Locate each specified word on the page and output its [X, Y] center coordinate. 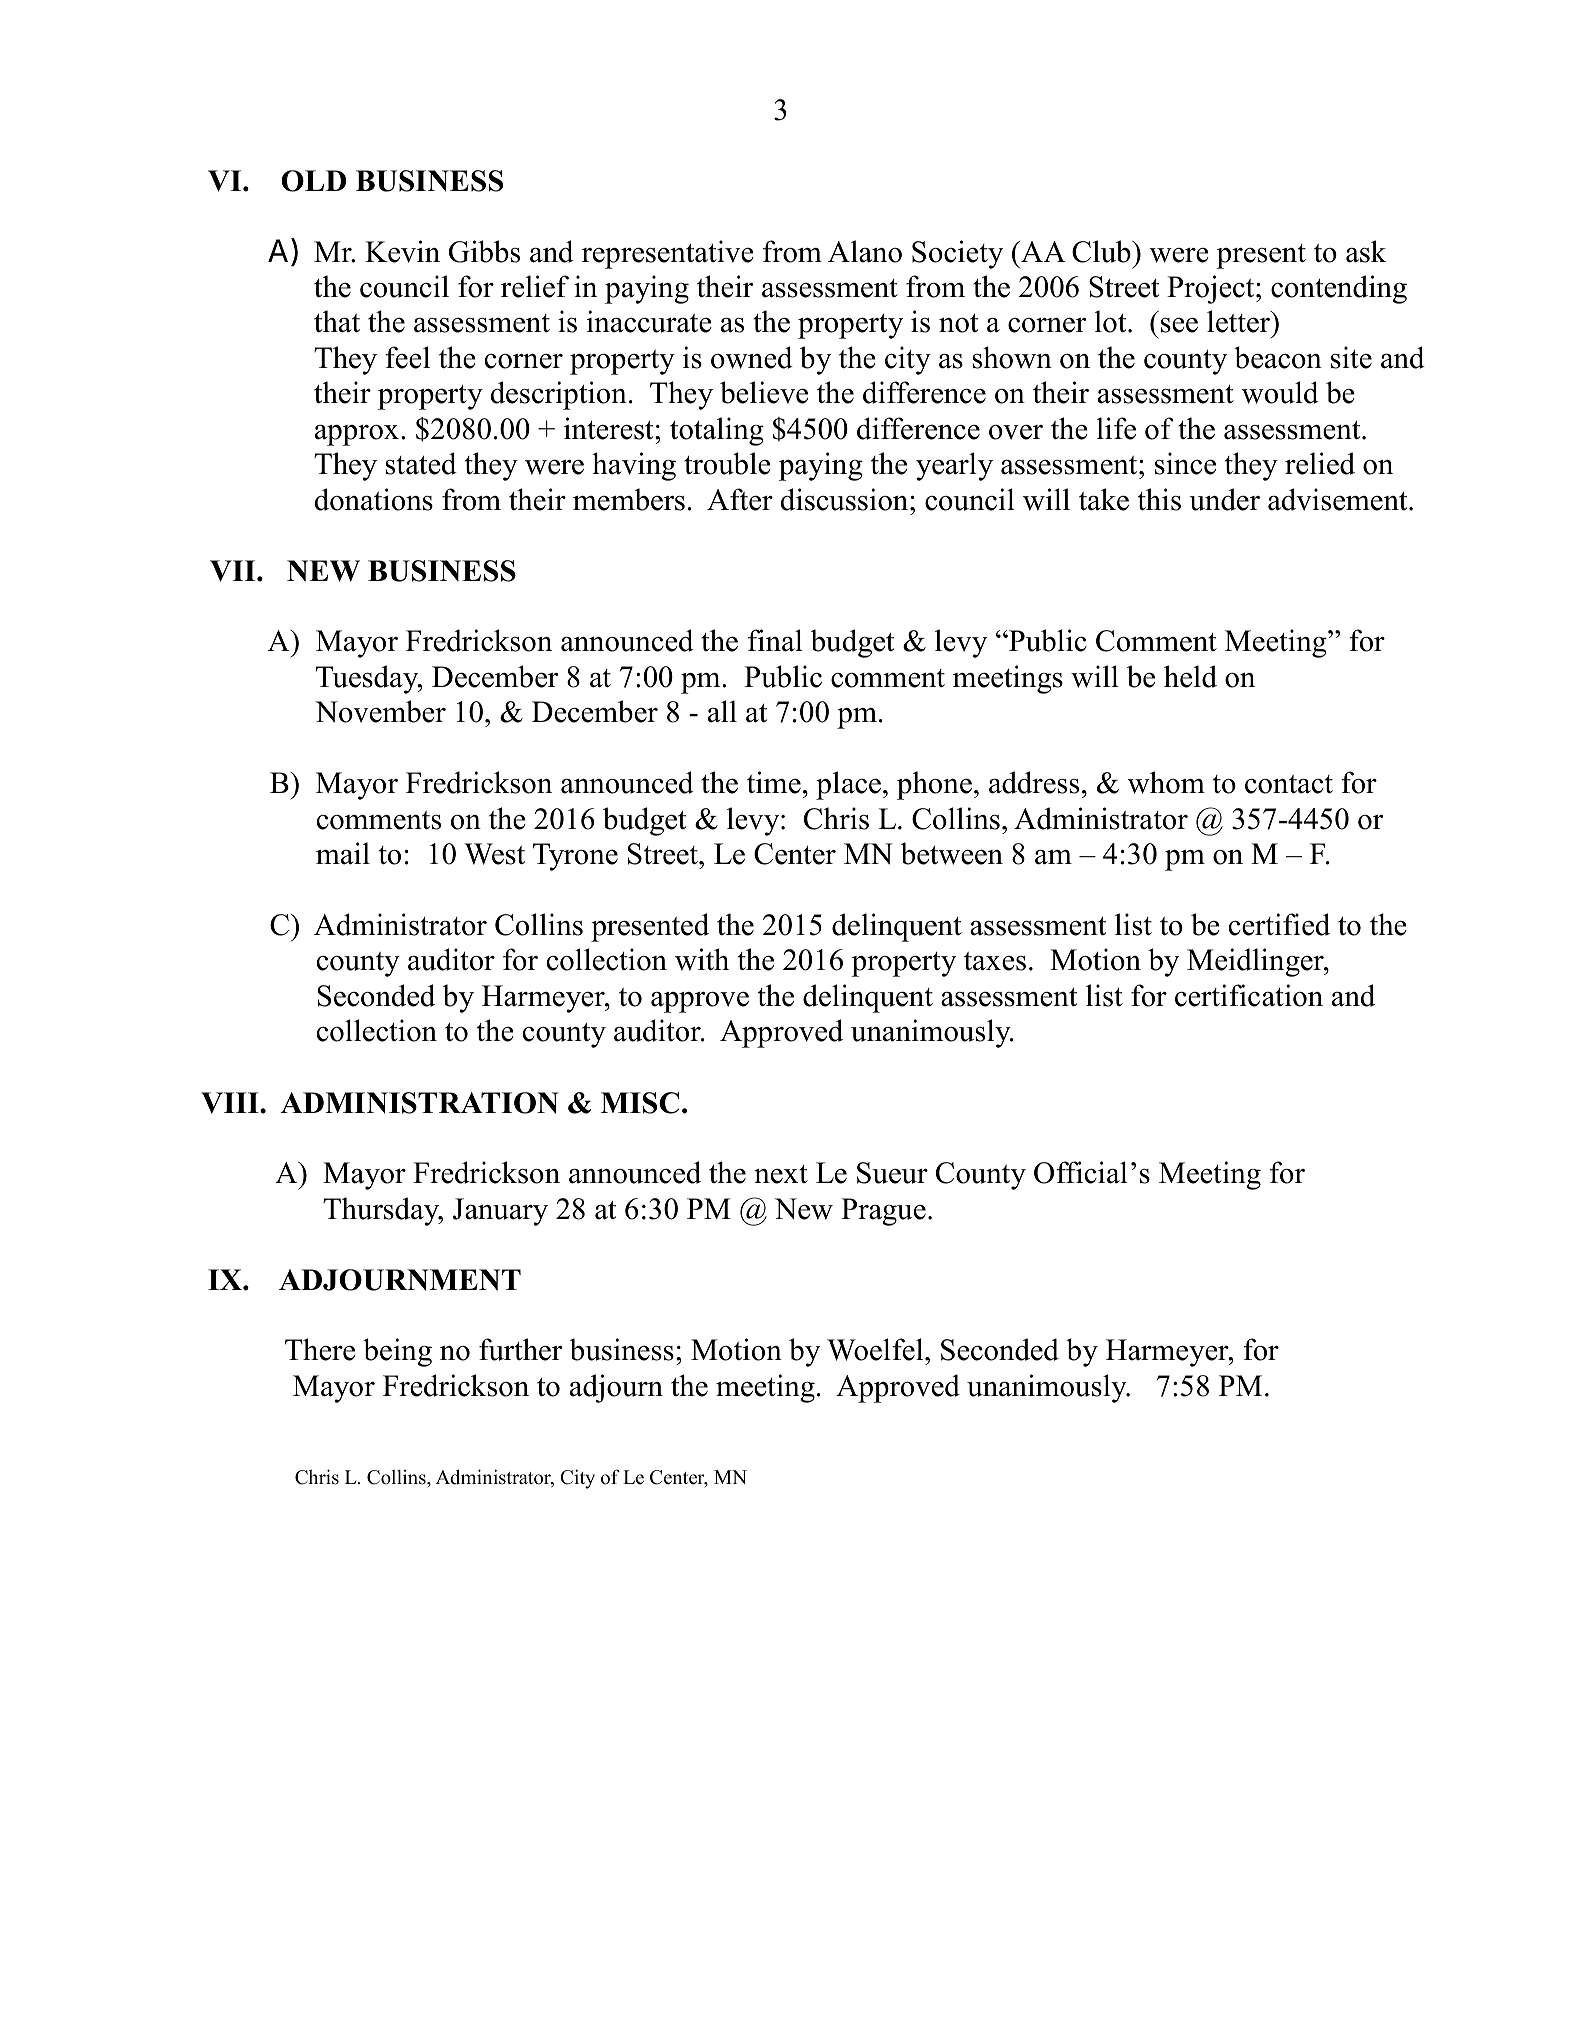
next [781, 1174]
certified [1279, 924]
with [702, 959]
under [1224, 499]
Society [957, 254]
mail [343, 853]
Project [1212, 289]
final [775, 640]
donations [373, 499]
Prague [883, 1212]
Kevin [402, 251]
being [397, 1352]
